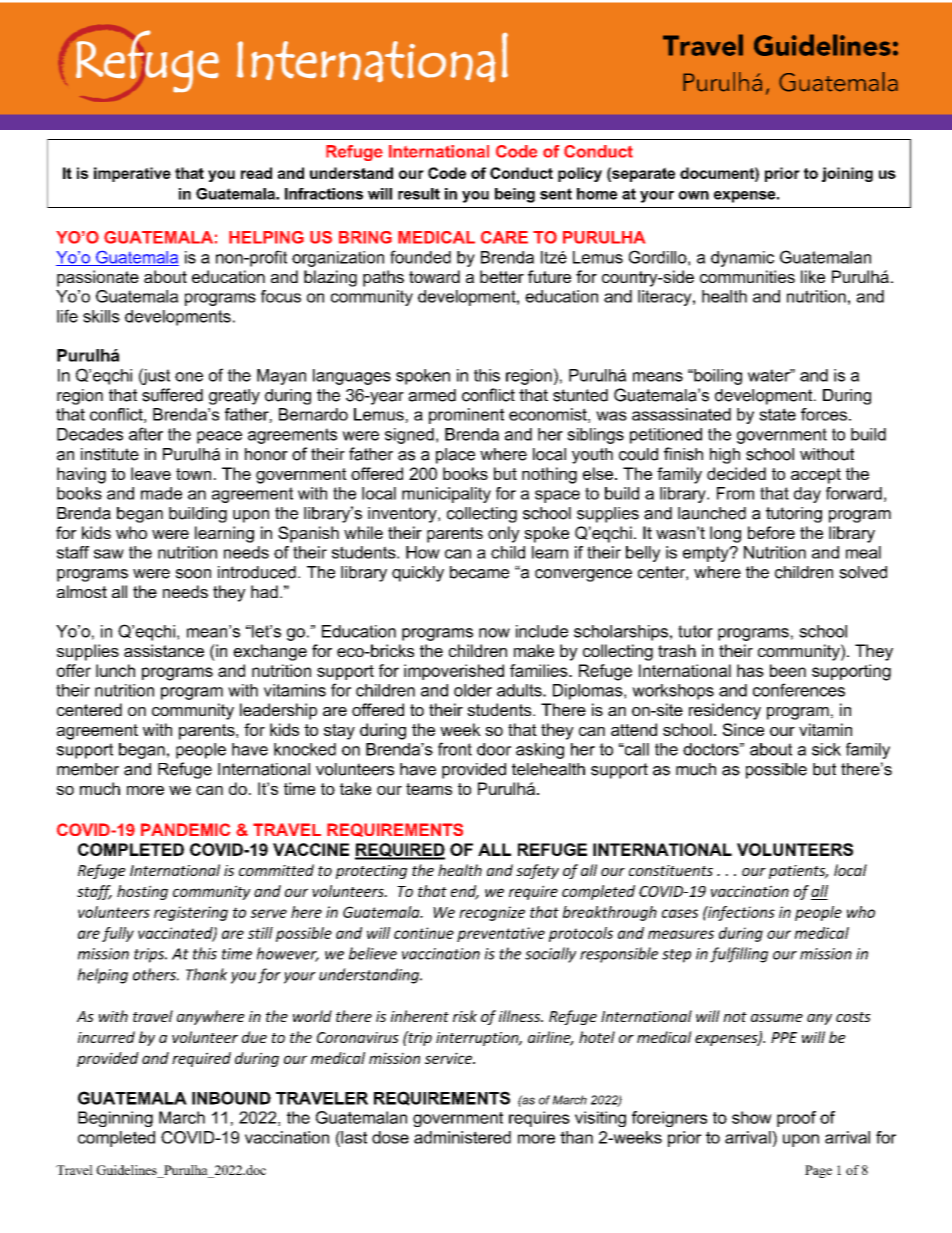  What do you see at coordinates (164, 650) in the page?
I see `assistance` at bounding box center [164, 650].
